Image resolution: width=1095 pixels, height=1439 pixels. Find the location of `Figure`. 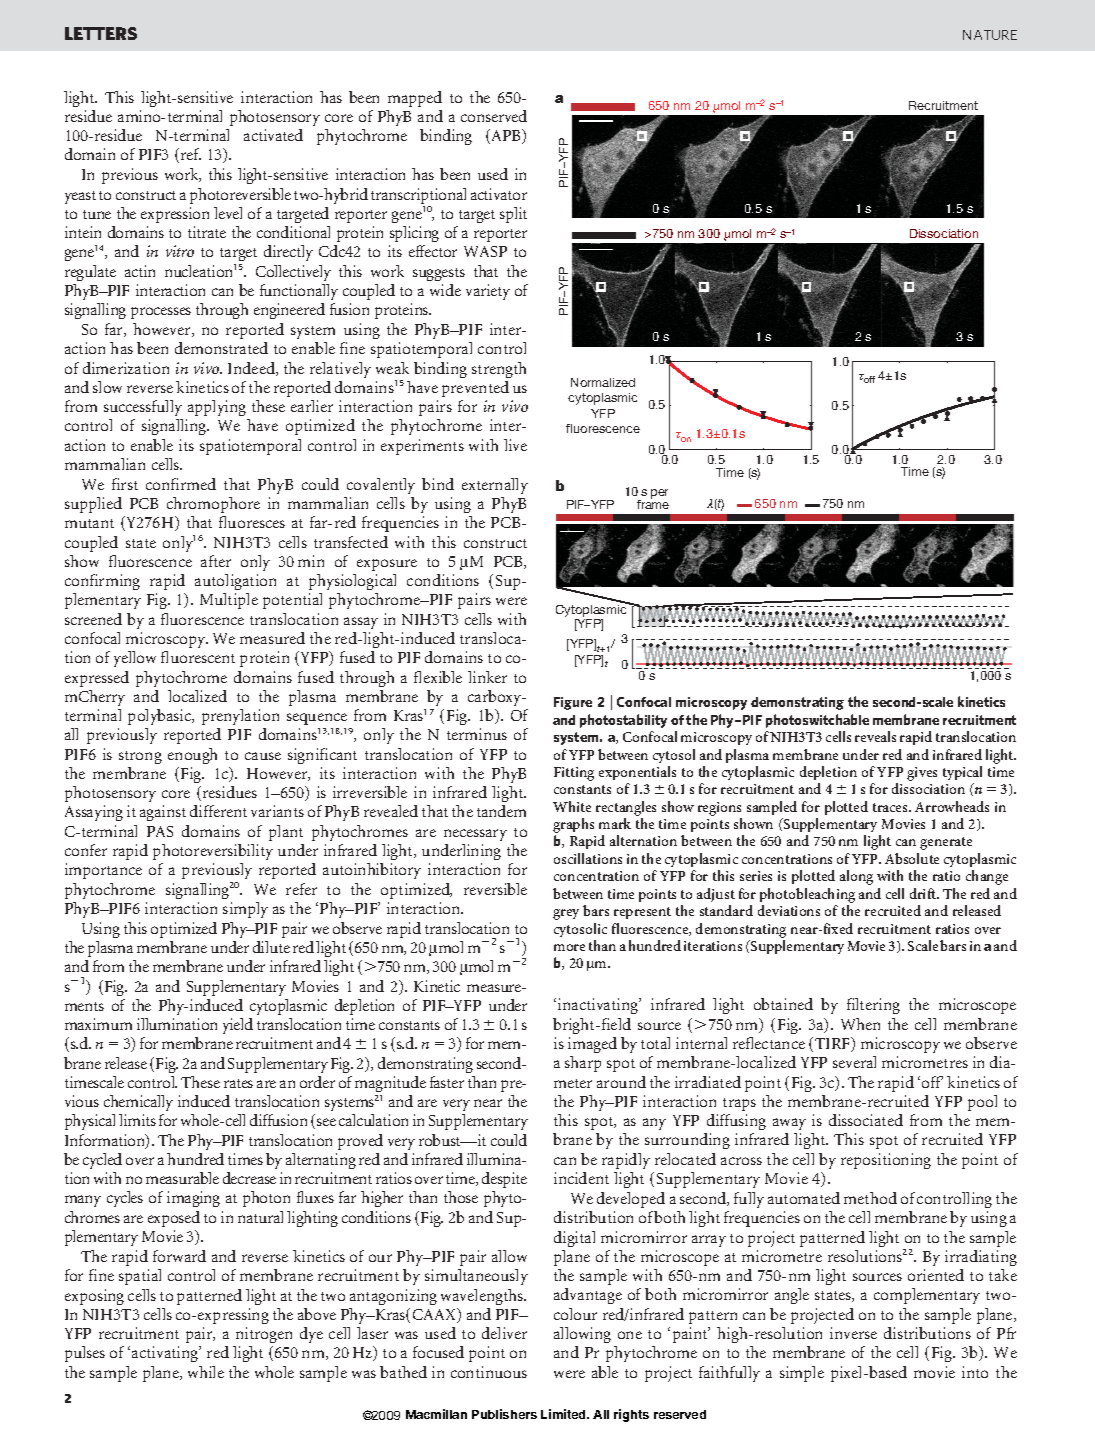

Figure is located at coordinates (573, 703).
